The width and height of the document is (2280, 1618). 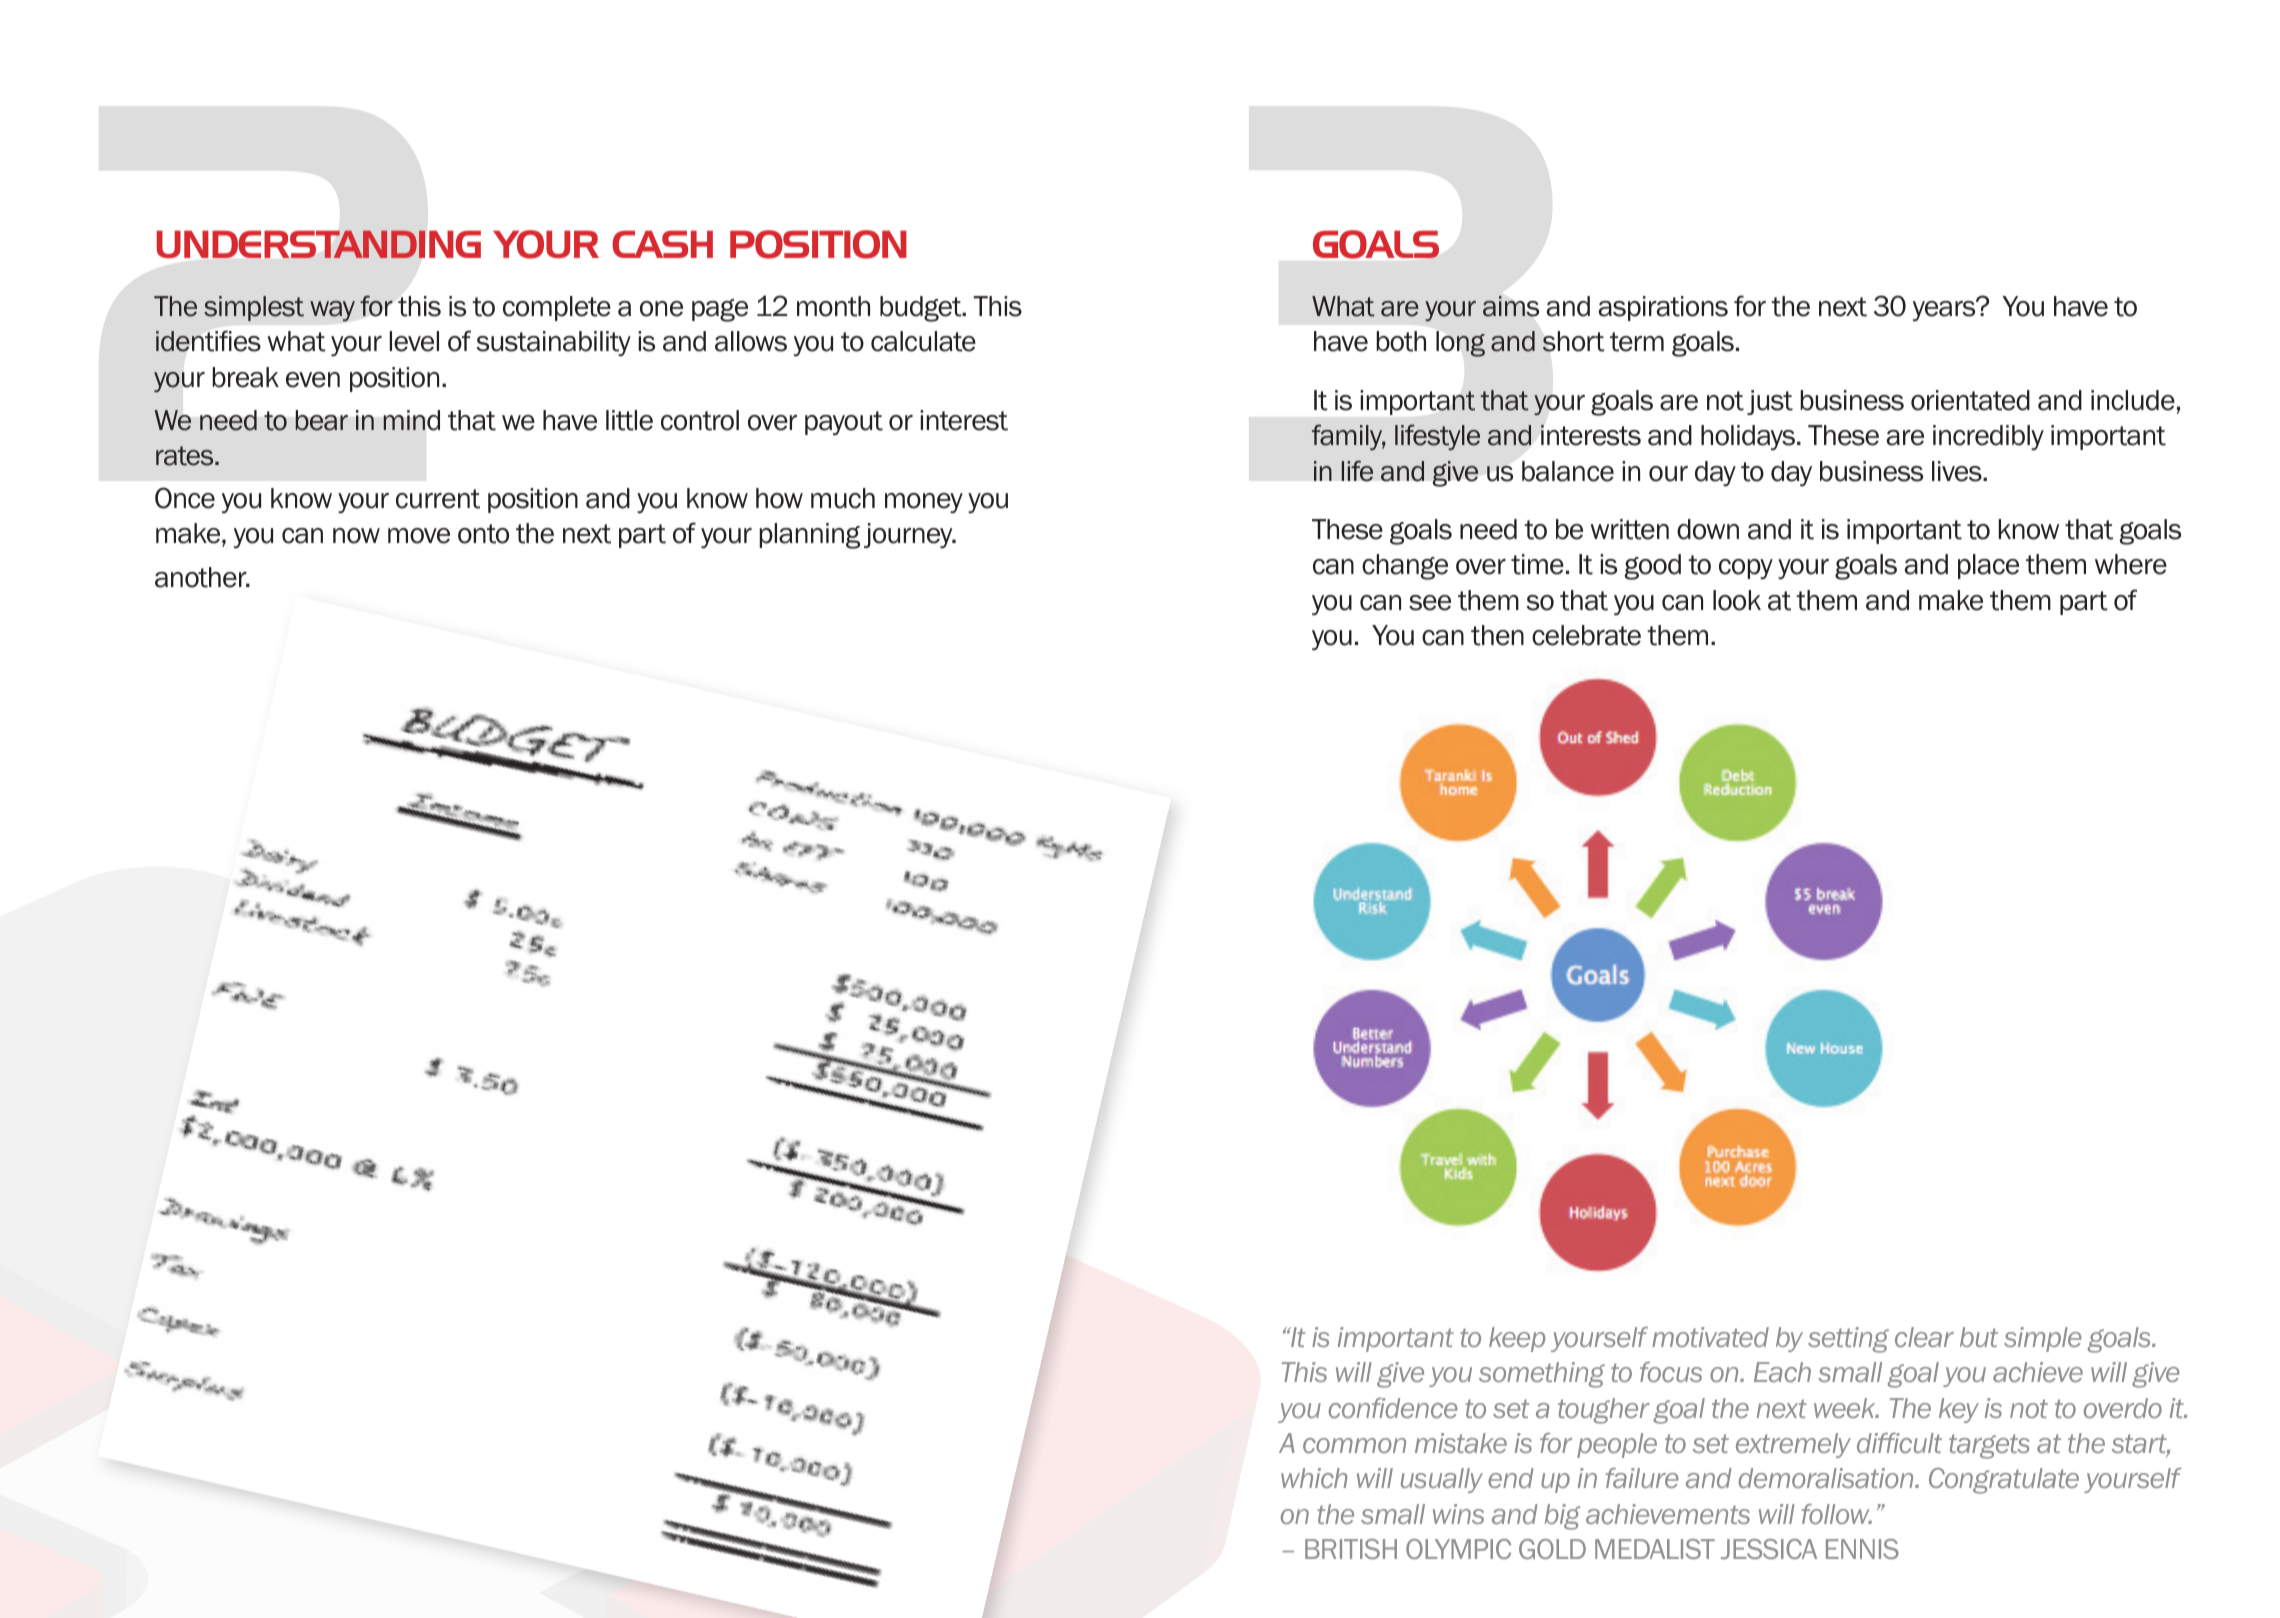 What do you see at coordinates (1497, 635) in the document?
I see `then` at bounding box center [1497, 635].
